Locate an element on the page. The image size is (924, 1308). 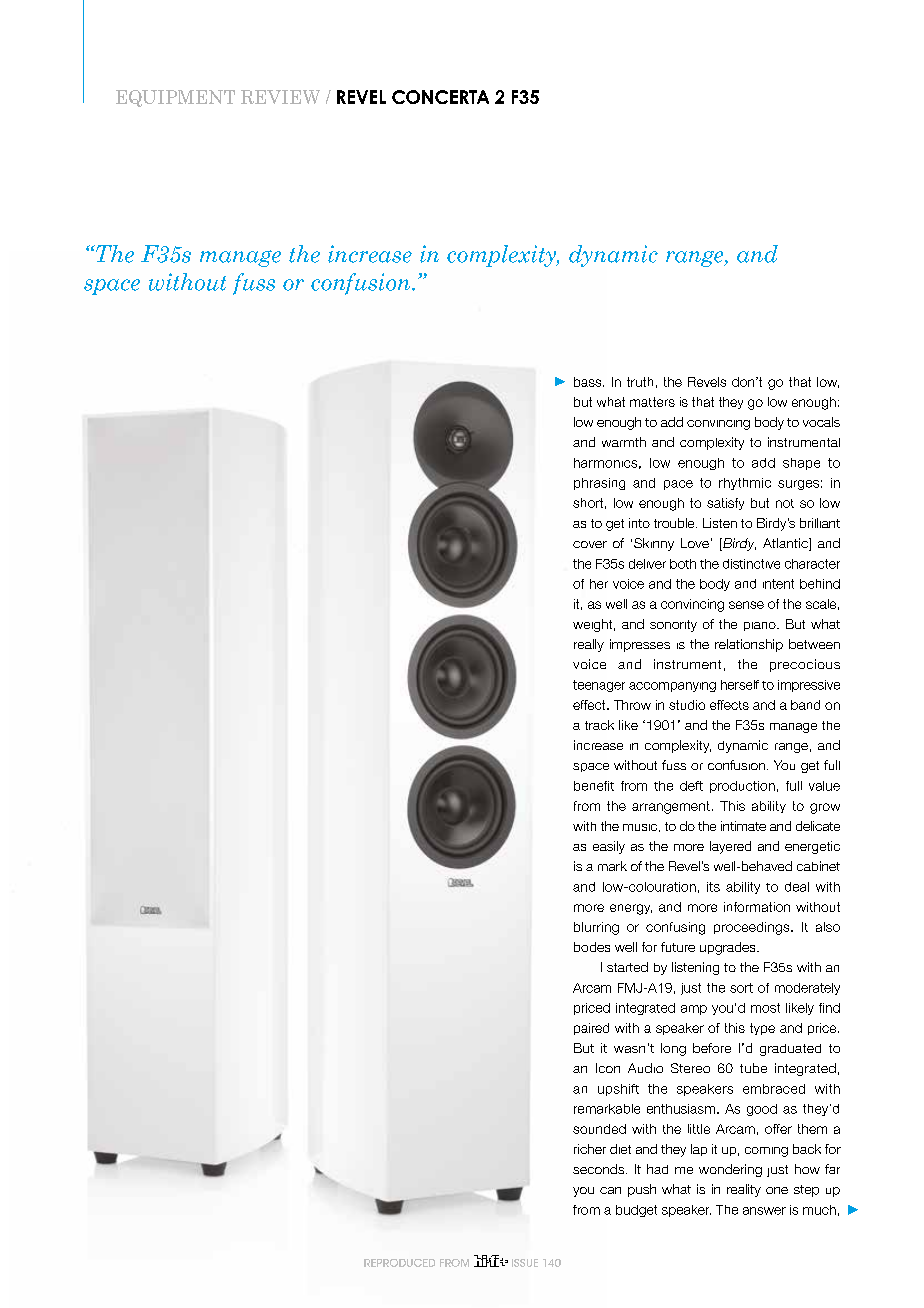
rhythmic is located at coordinates (745, 484).
